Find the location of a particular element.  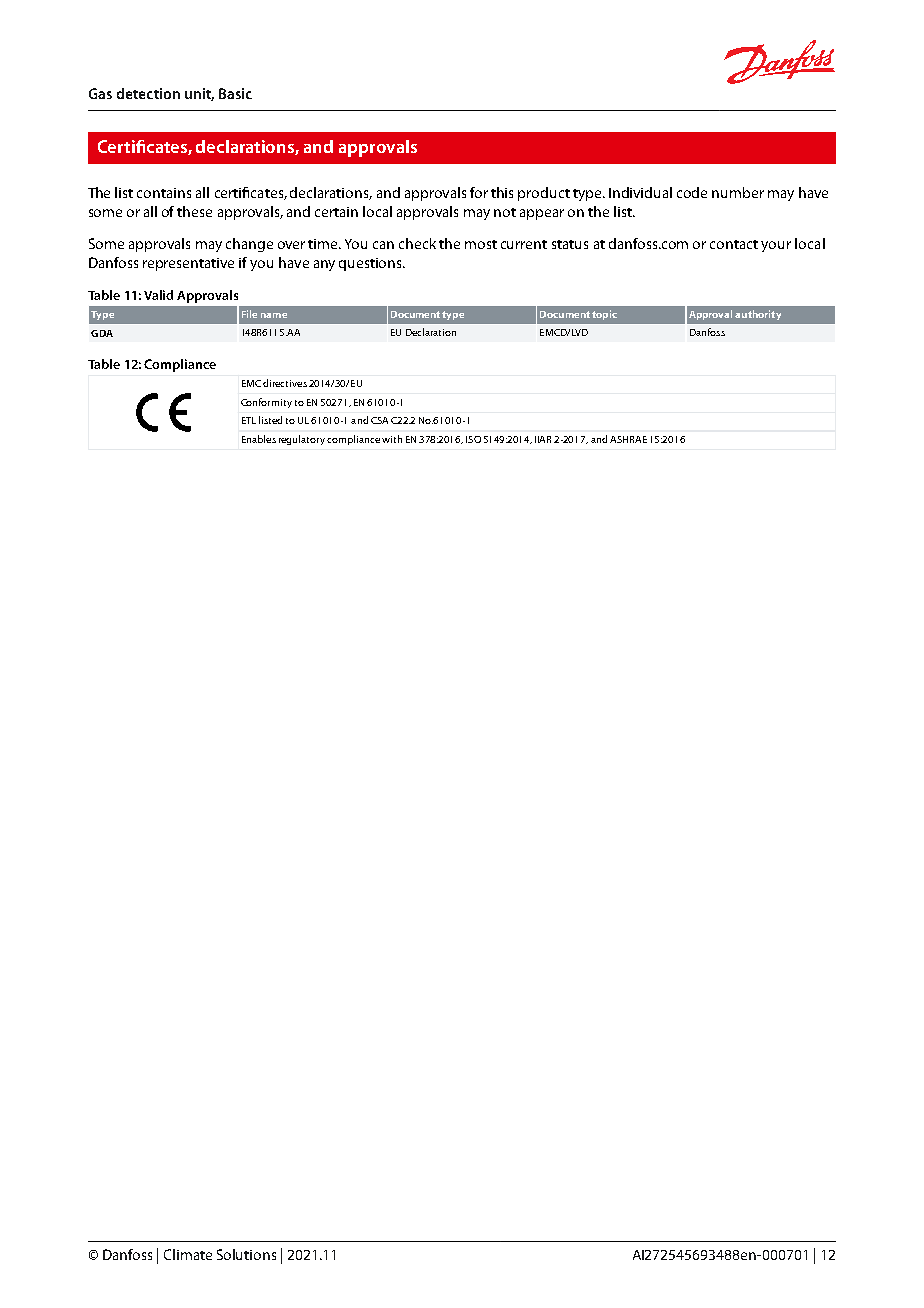

with is located at coordinates (392, 439).
